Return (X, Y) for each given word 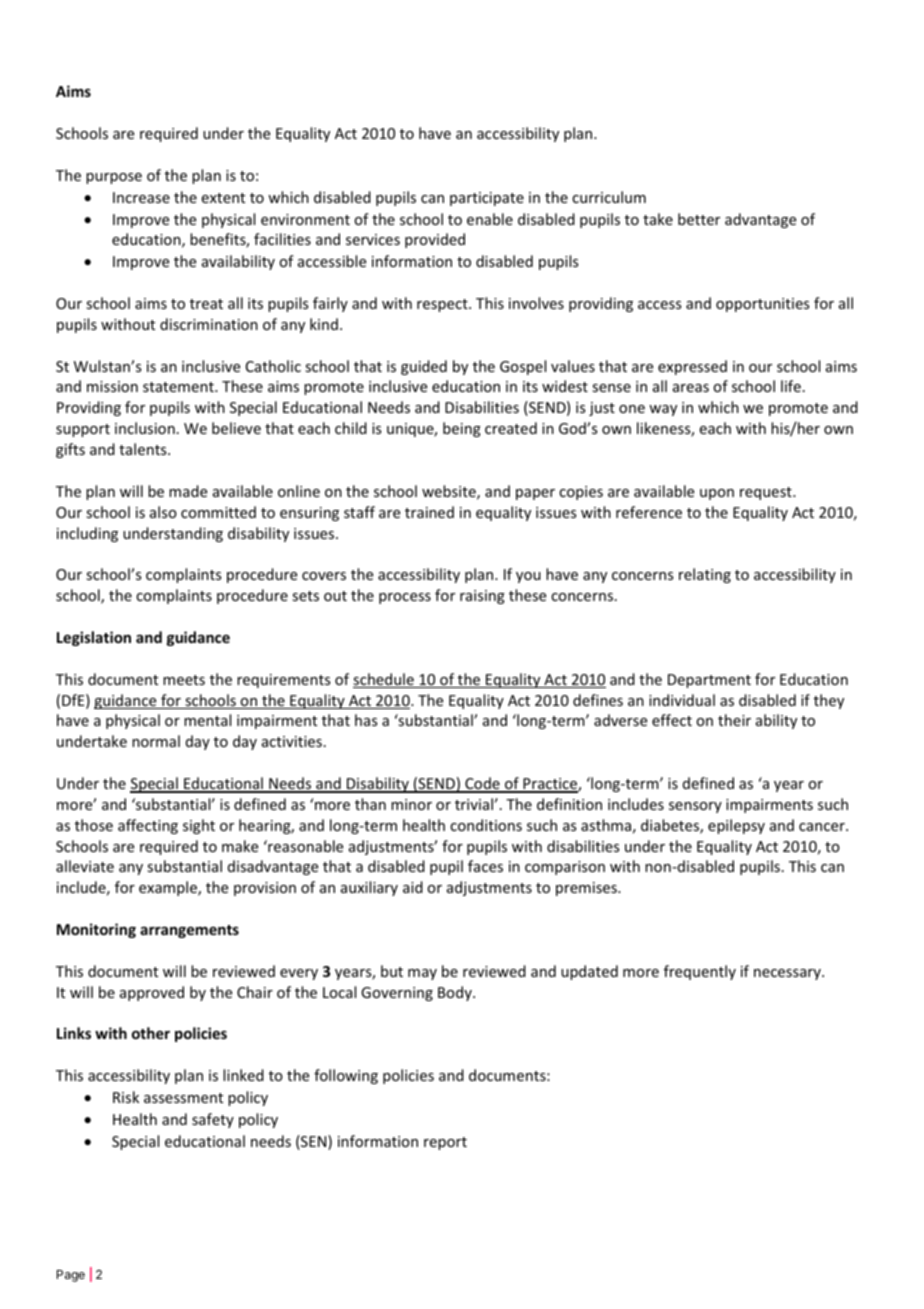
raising (482, 597)
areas (691, 388)
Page (71, 1276)
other (151, 1033)
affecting (148, 826)
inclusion (145, 428)
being (462, 429)
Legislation (94, 638)
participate (487, 199)
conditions (486, 825)
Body (456, 993)
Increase (141, 197)
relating (705, 575)
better (699, 219)
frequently (700, 972)
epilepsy (736, 826)
